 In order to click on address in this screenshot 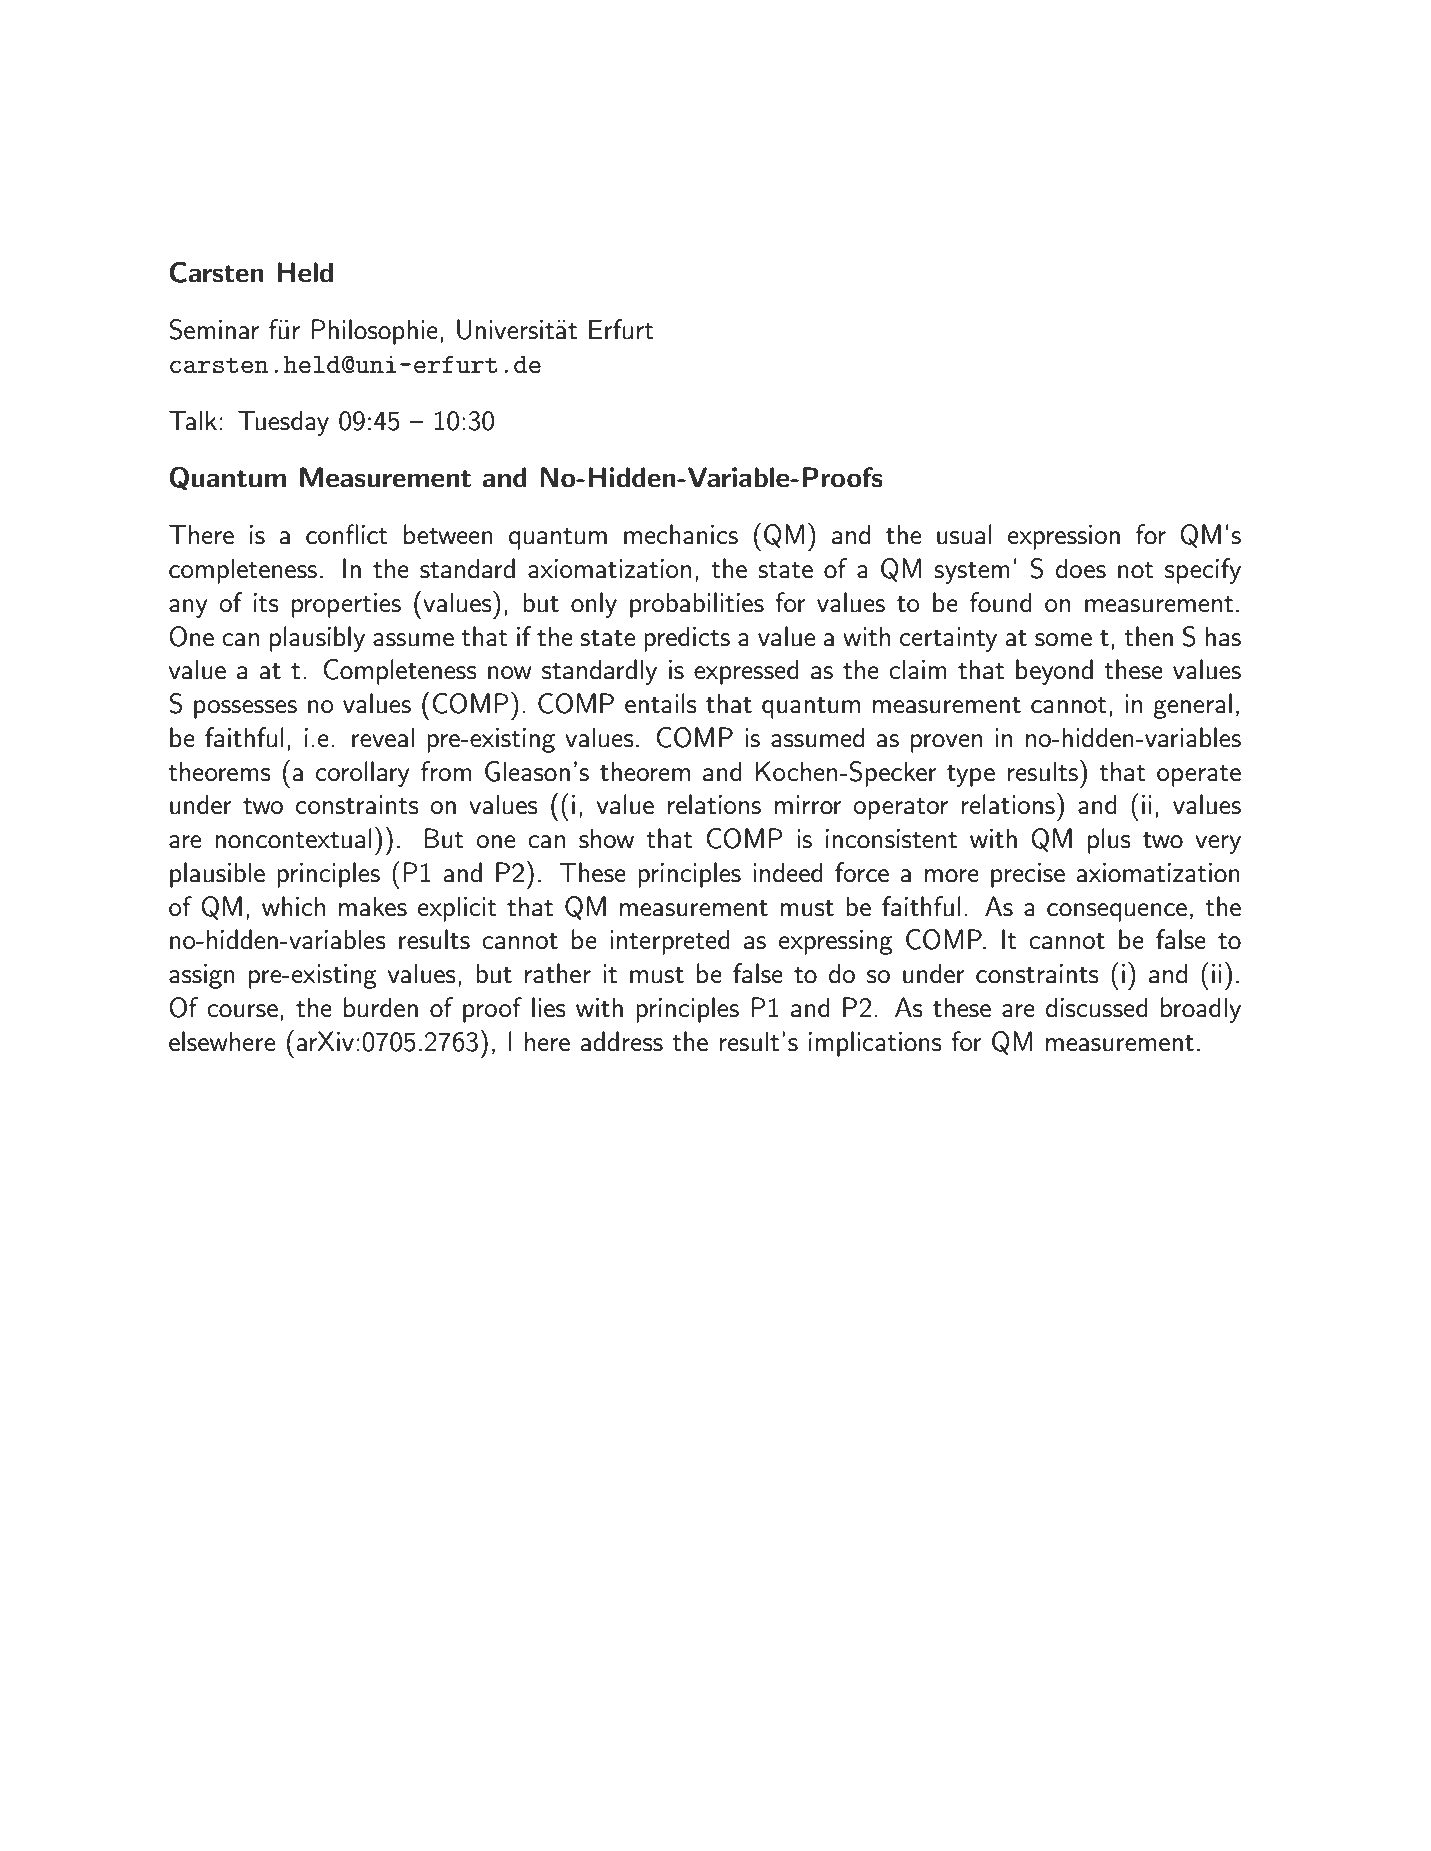, I will do `click(622, 1041)`.
